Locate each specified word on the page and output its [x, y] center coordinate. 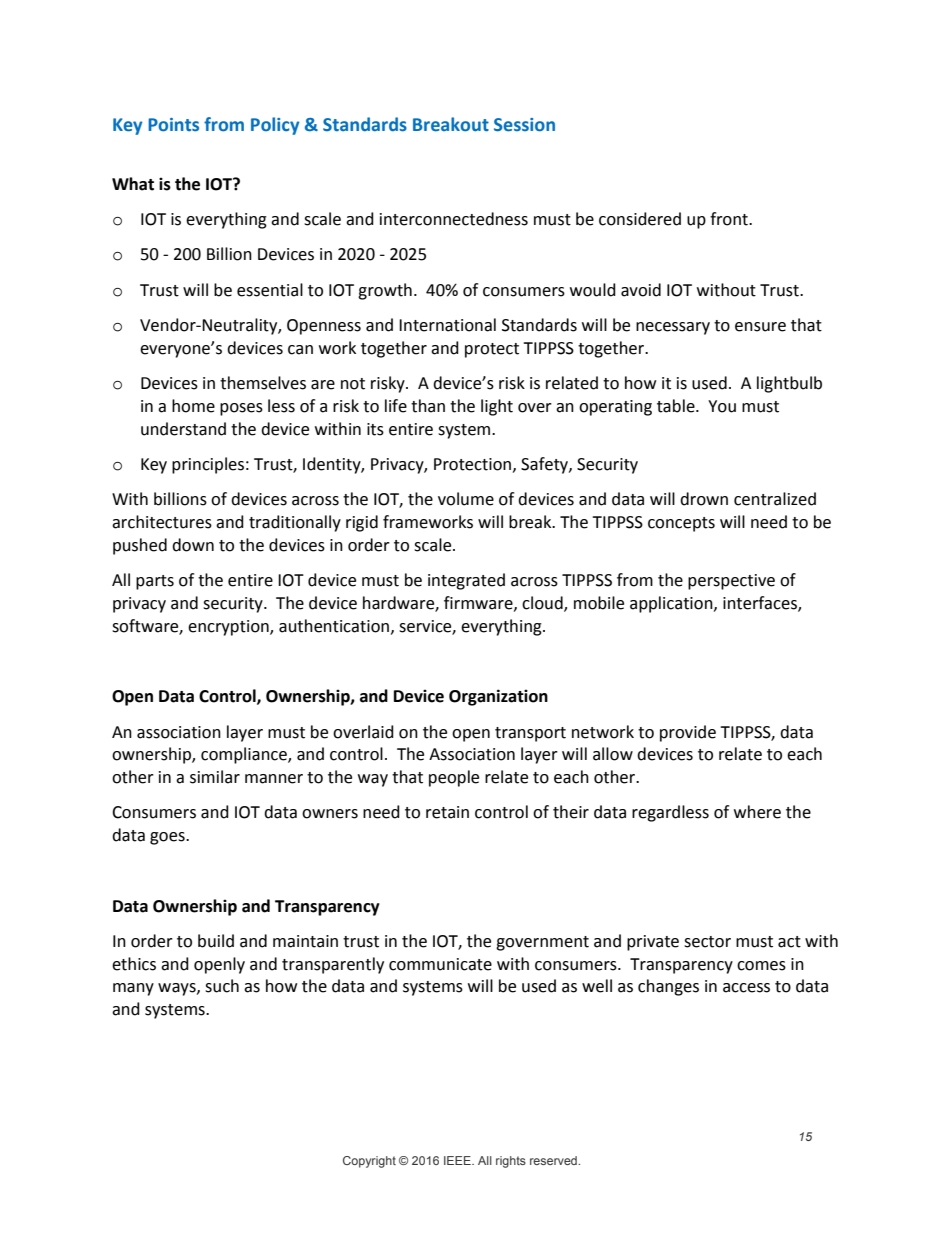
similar [215, 777]
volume [466, 499]
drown [704, 499]
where [757, 812]
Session [524, 125]
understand [183, 429]
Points [173, 125]
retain [447, 812]
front [730, 219]
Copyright [369, 1162]
